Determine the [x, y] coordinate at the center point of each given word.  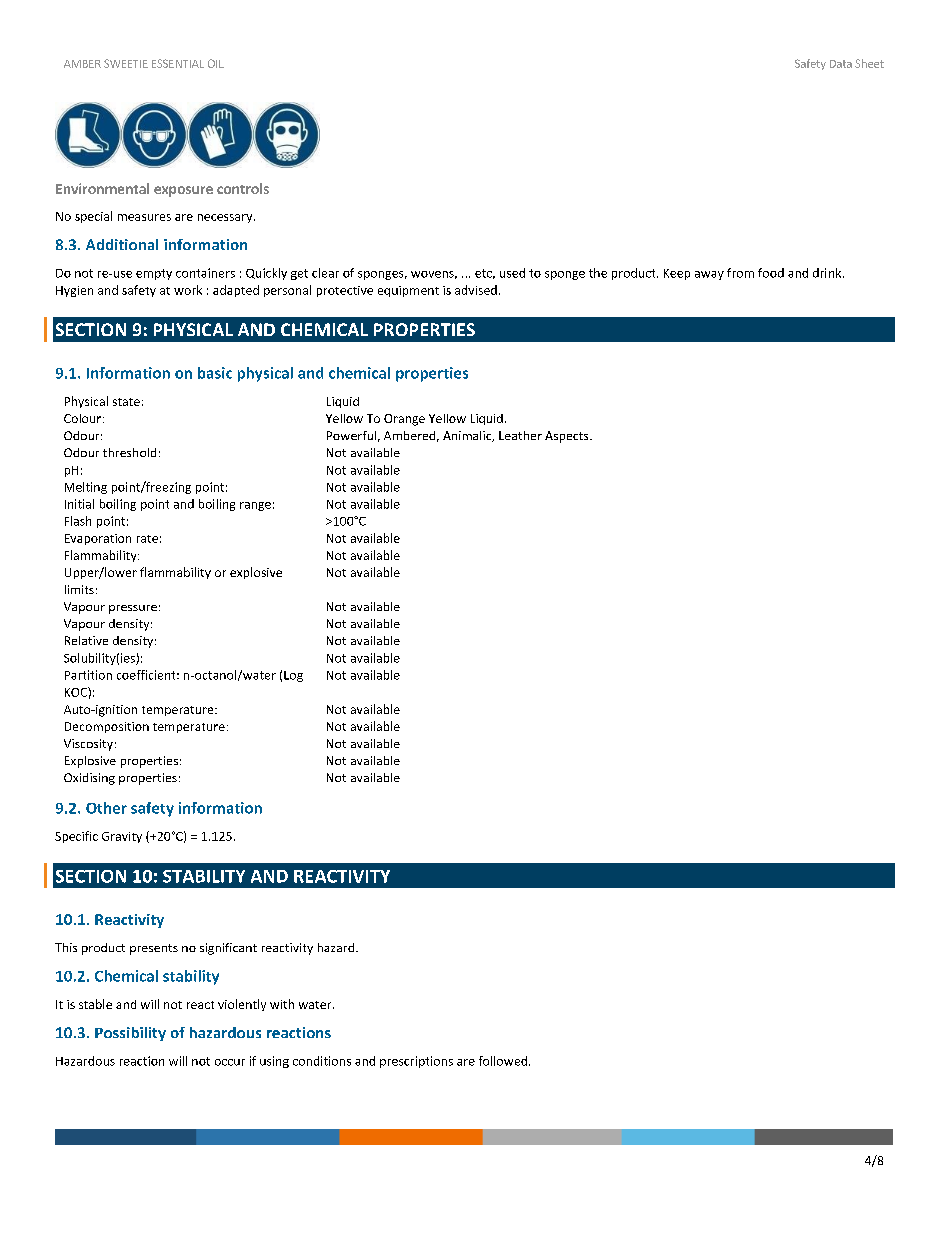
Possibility [130, 1034]
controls [243, 188]
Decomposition [107, 727]
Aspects [568, 437]
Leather [520, 435]
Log [293, 676]
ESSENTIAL [178, 63]
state [126, 402]
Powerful [351, 435]
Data [841, 64]
